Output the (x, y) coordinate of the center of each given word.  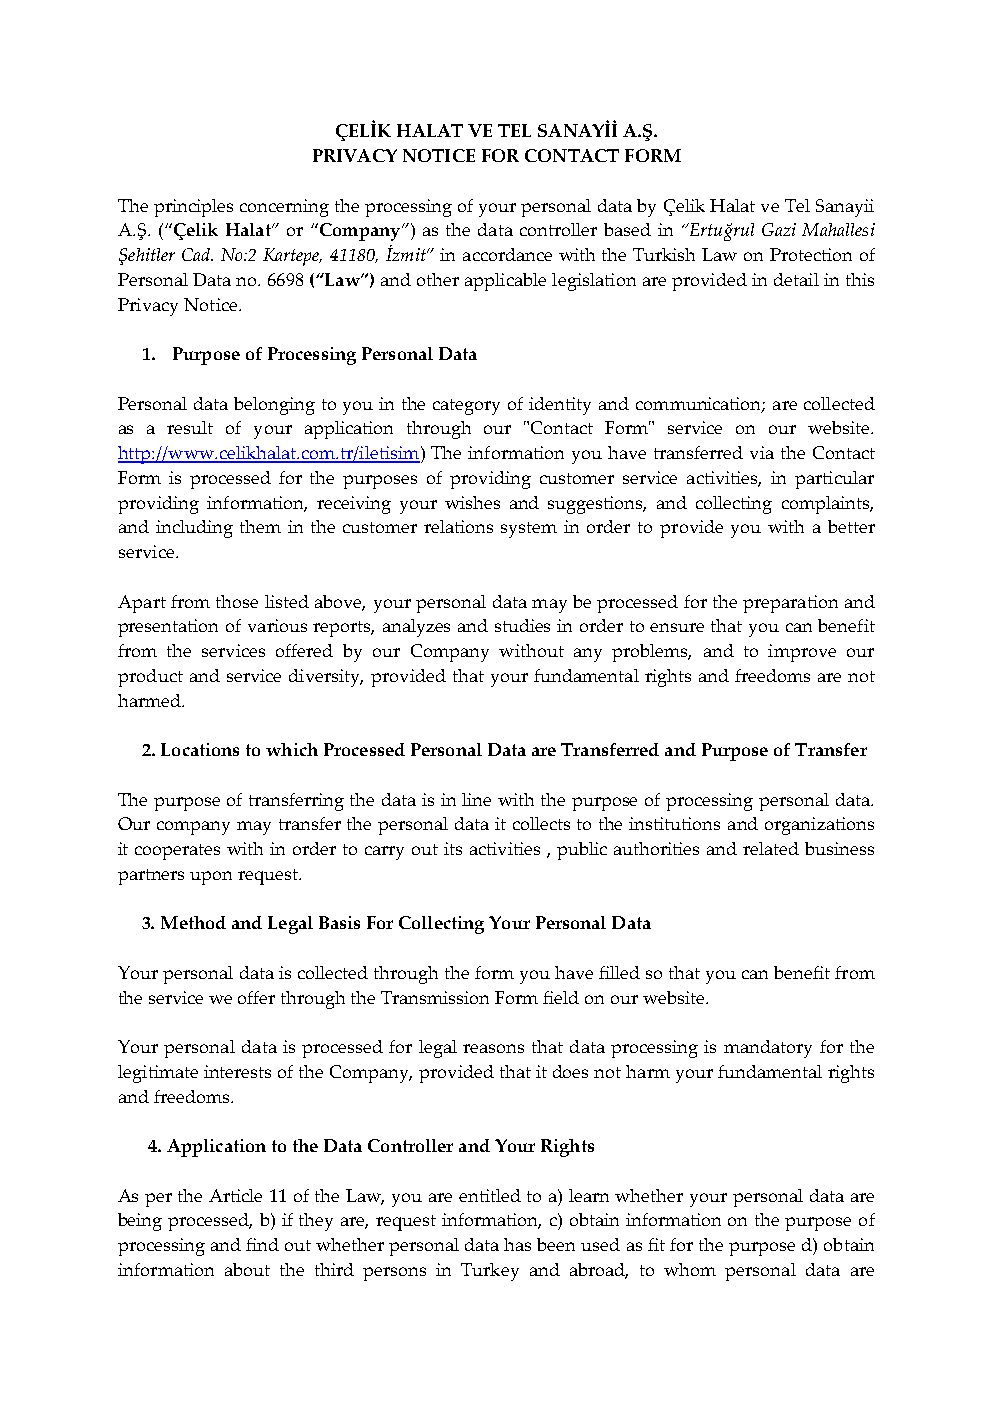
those (237, 601)
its (453, 848)
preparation (790, 604)
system (529, 530)
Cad (197, 254)
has (517, 1244)
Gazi (779, 229)
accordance (507, 254)
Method (193, 922)
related (771, 848)
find (262, 1244)
